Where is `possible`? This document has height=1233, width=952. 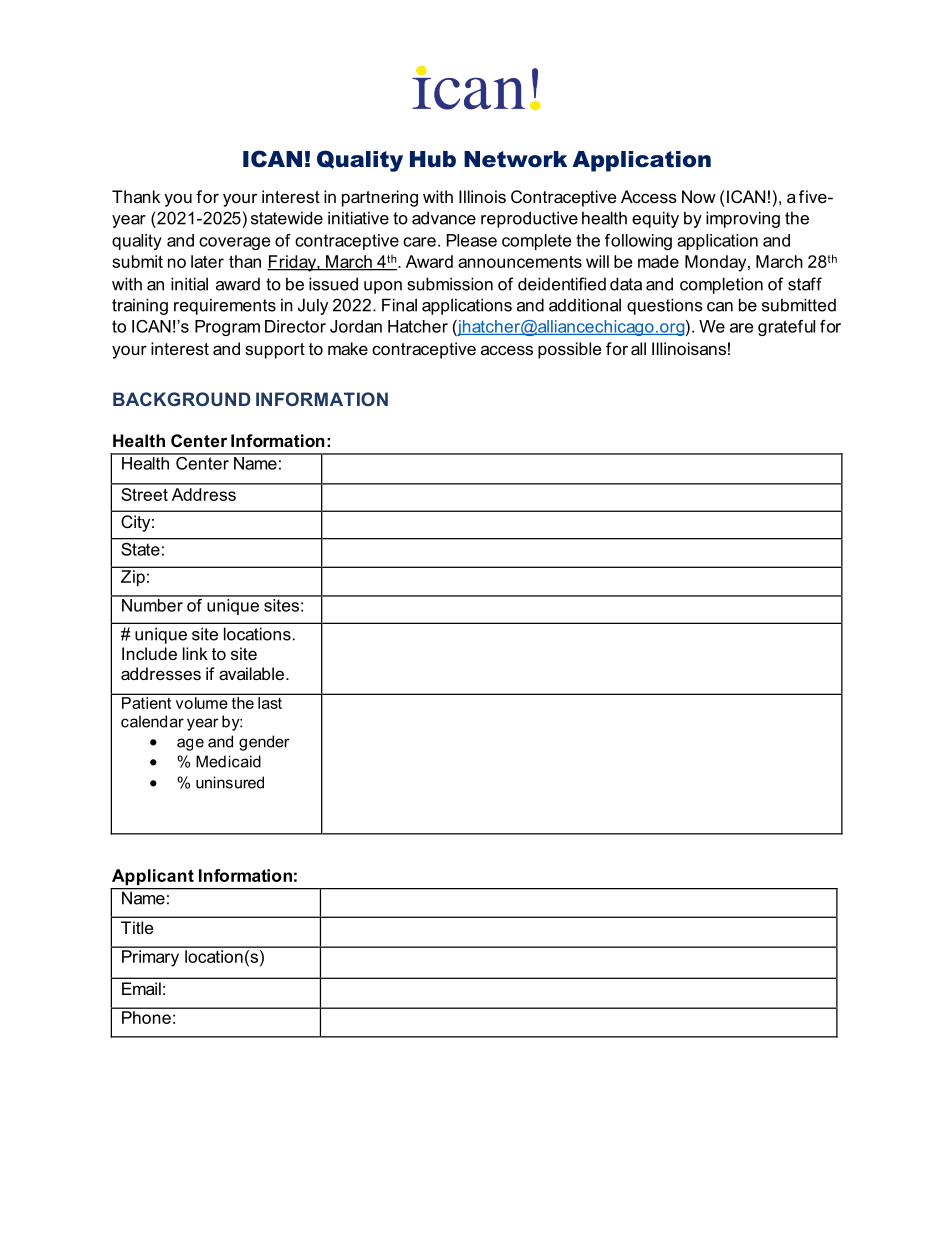 possible is located at coordinates (569, 350).
